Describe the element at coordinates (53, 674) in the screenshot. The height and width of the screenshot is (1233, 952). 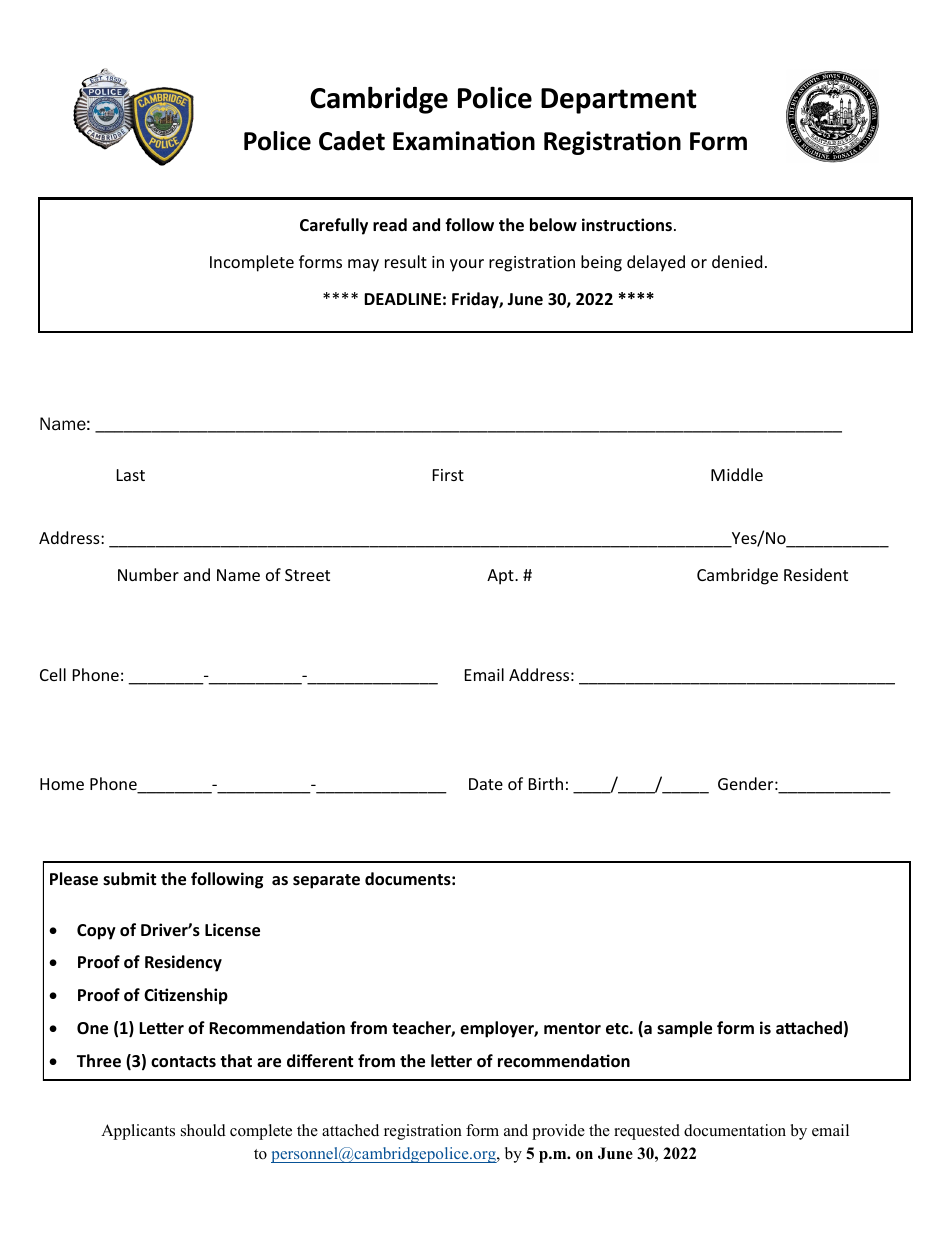
I see `Cell` at that location.
